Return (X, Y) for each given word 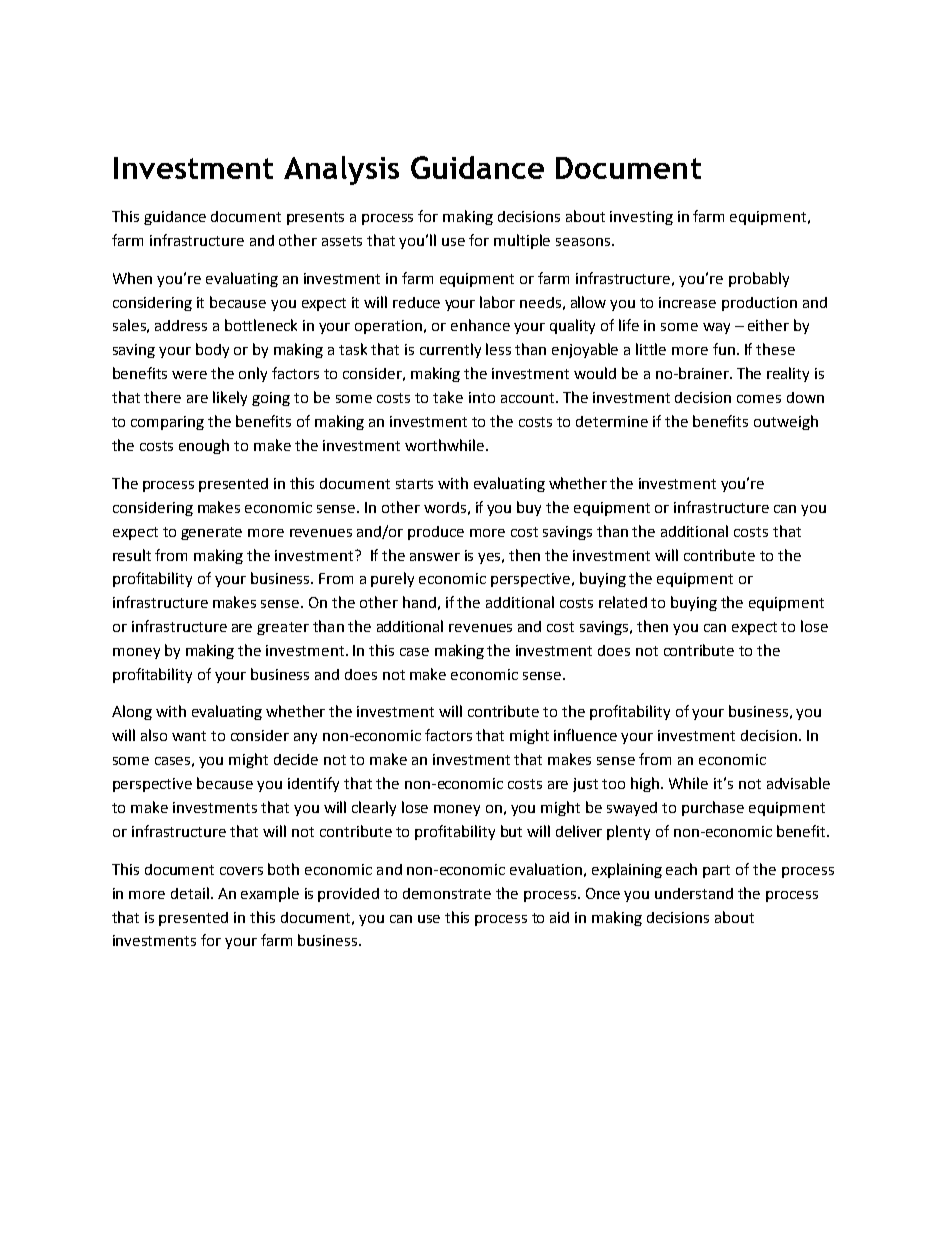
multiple (522, 241)
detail (190, 893)
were (189, 375)
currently (450, 350)
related (623, 602)
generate (211, 533)
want (189, 736)
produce (436, 533)
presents (315, 218)
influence (585, 735)
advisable (798, 783)
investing (641, 218)
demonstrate (447, 893)
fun (724, 349)
